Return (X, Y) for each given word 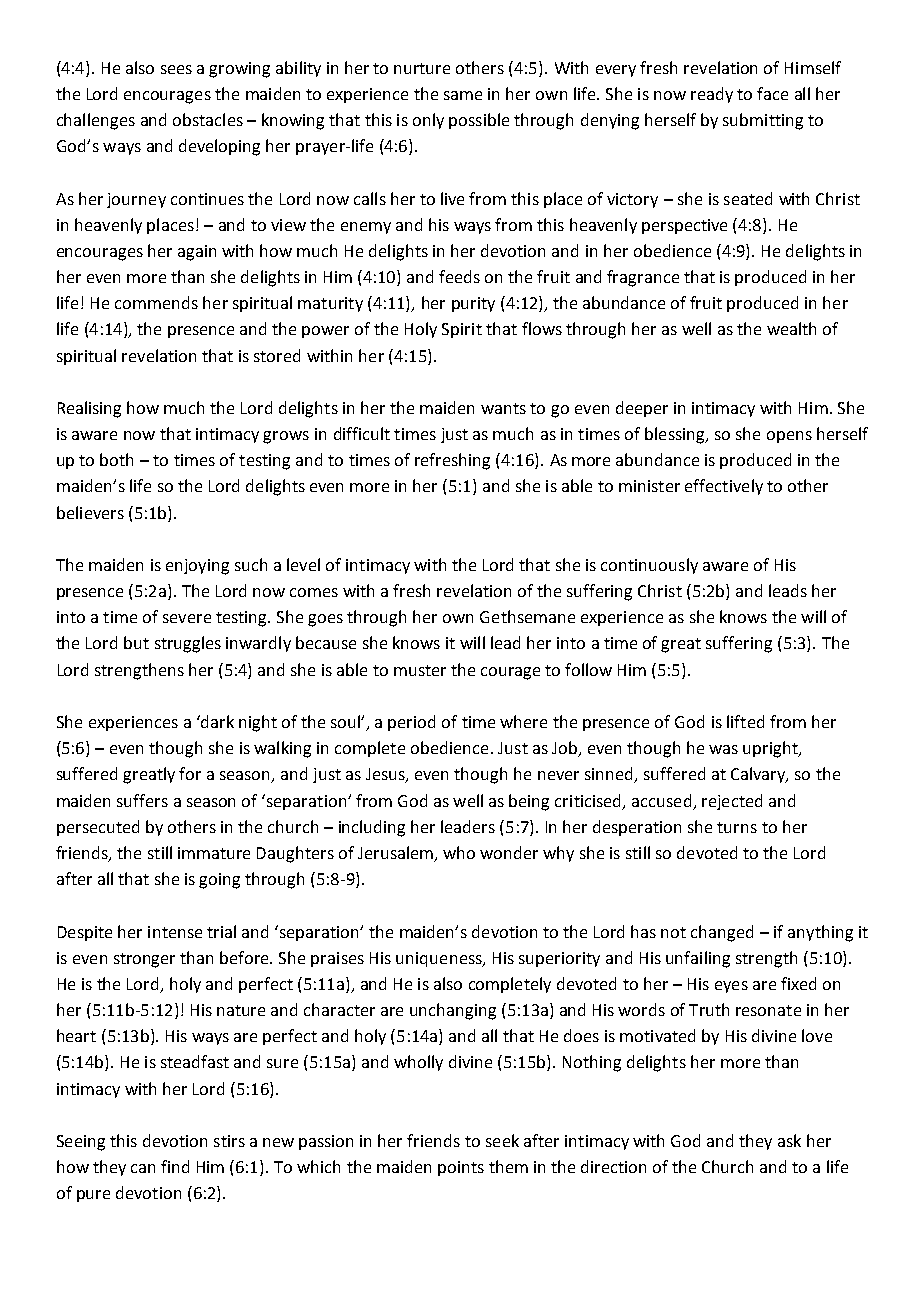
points (461, 1168)
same (463, 95)
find (175, 1166)
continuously (649, 566)
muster (420, 670)
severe (187, 618)
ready (712, 95)
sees (176, 69)
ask (789, 1140)
